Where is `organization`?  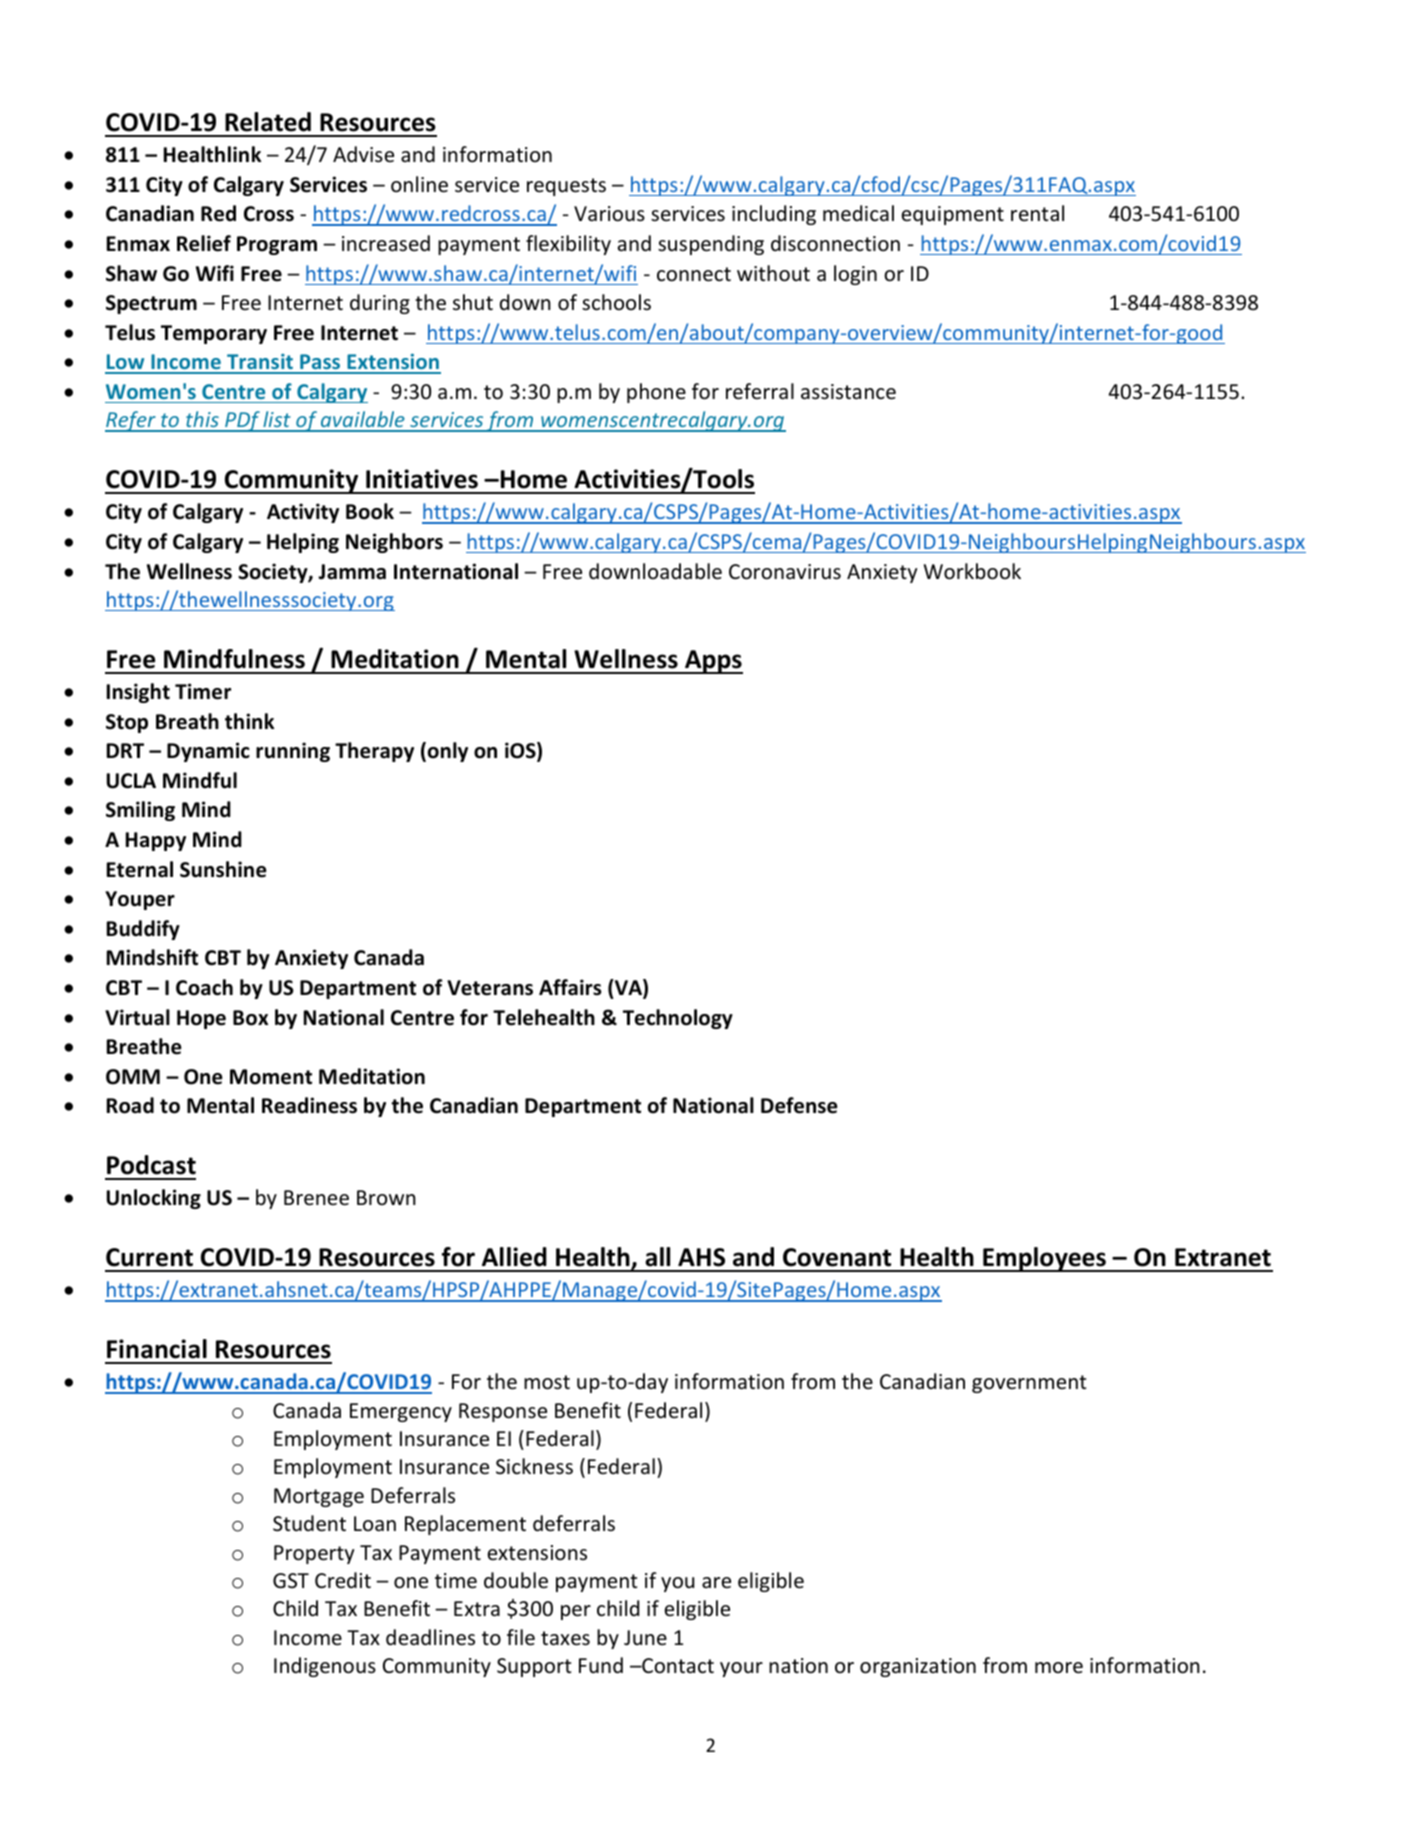
organization is located at coordinates (918, 1667).
